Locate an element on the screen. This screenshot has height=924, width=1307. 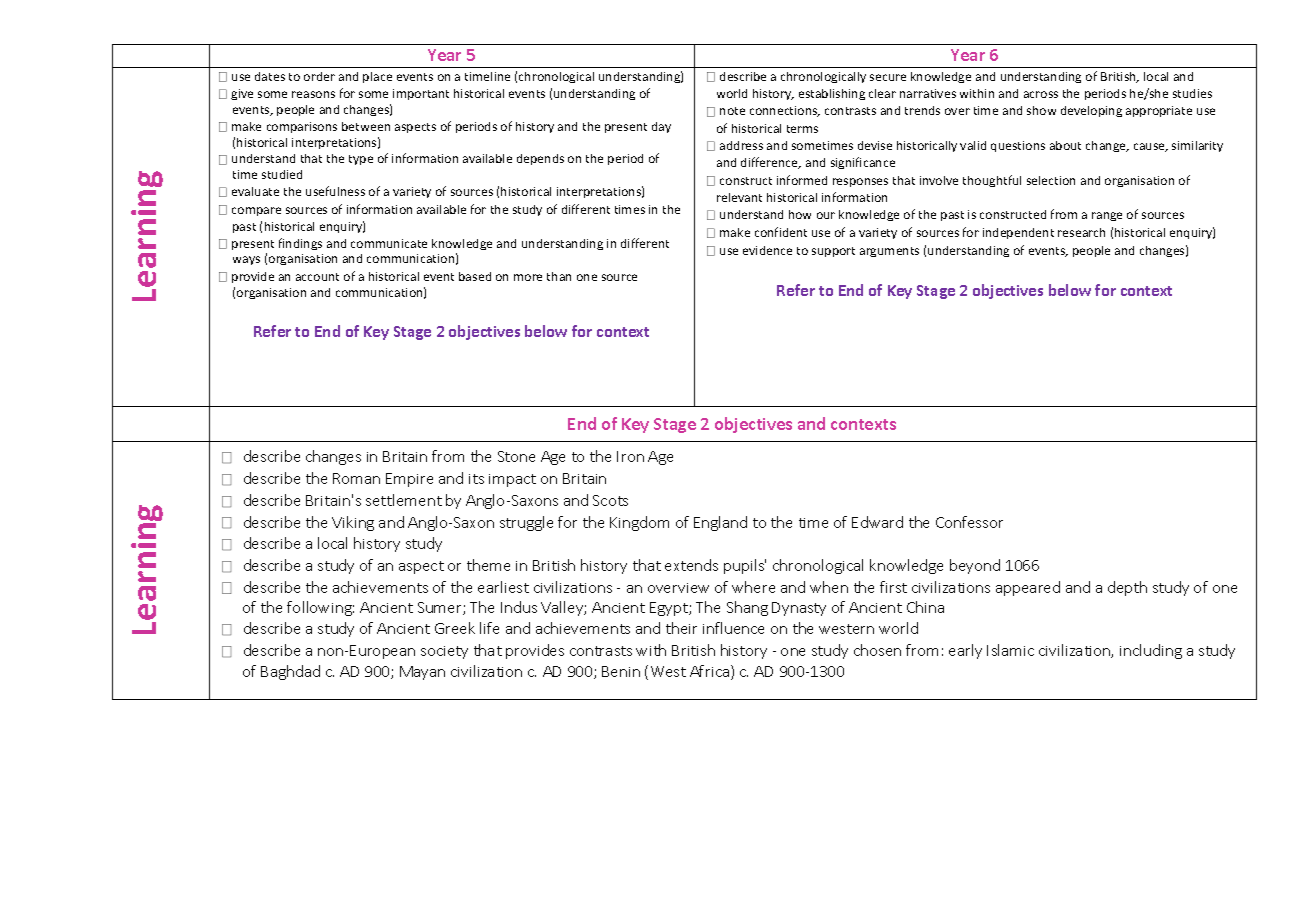
Roman is located at coordinates (356, 478).
